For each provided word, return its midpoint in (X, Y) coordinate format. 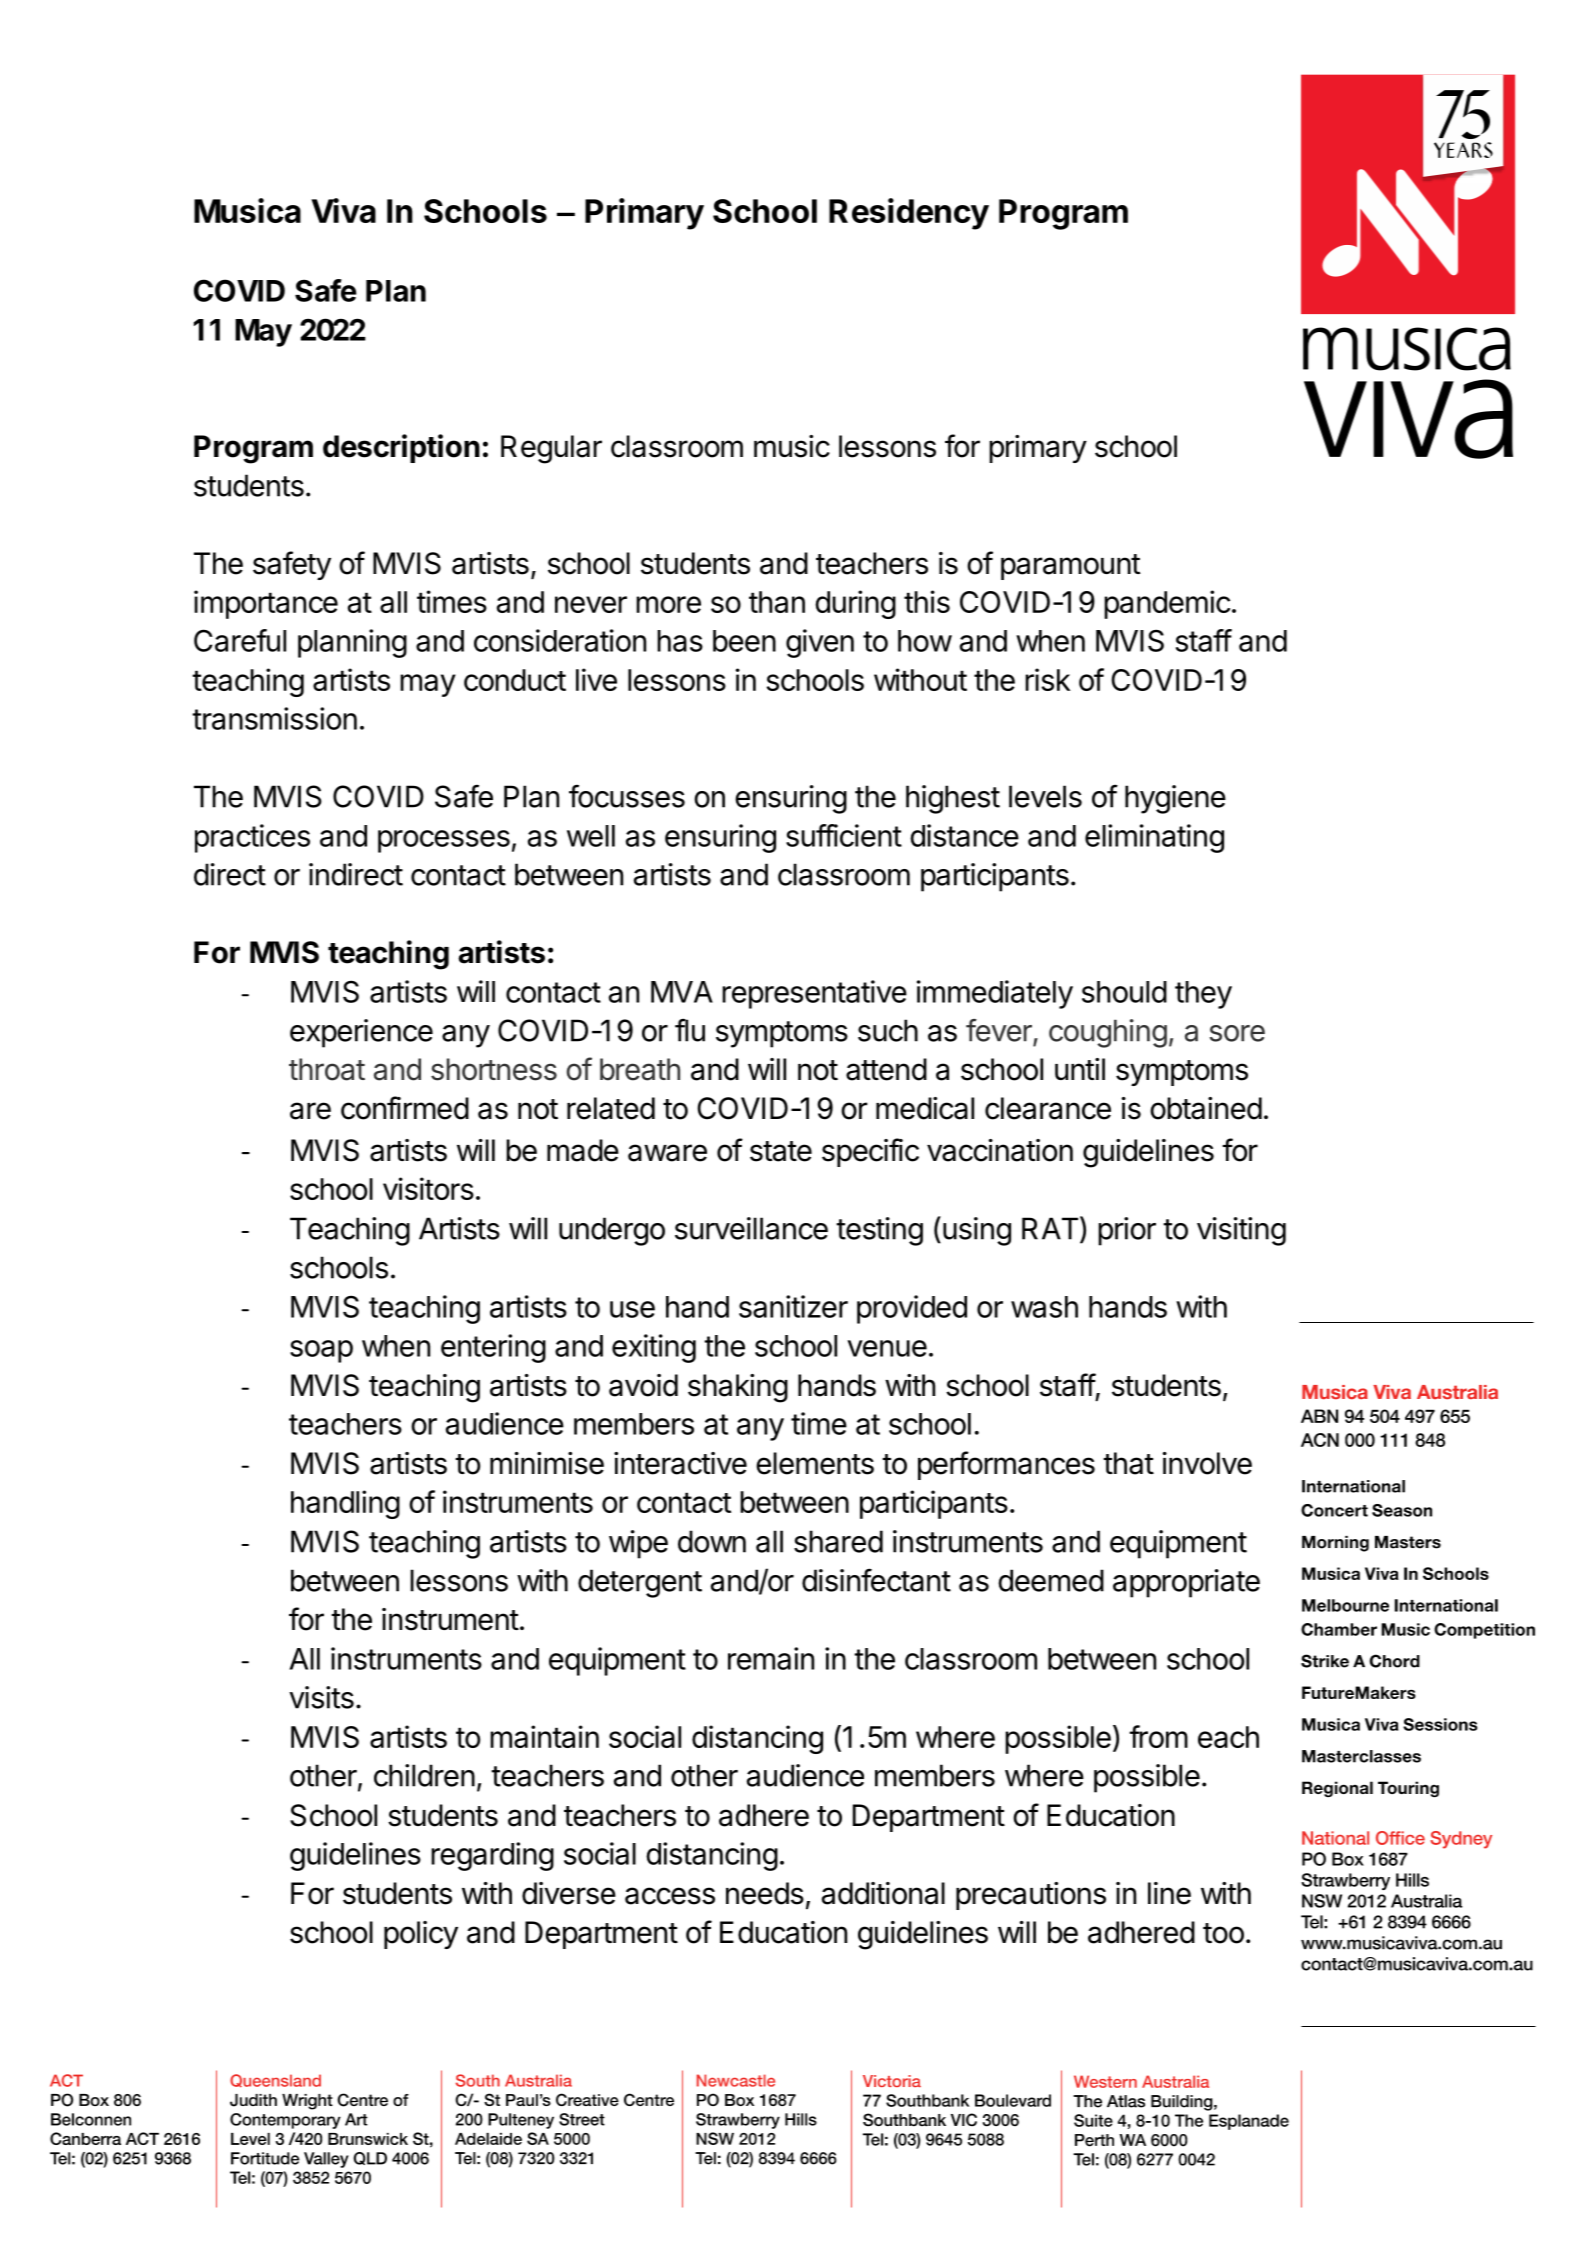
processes (444, 841)
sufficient (844, 835)
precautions (1031, 1896)
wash (1044, 1307)
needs (765, 1893)
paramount (1070, 567)
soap (321, 1351)
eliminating (1154, 838)
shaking (738, 1388)
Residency (909, 214)
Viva (343, 210)
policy (421, 1935)
